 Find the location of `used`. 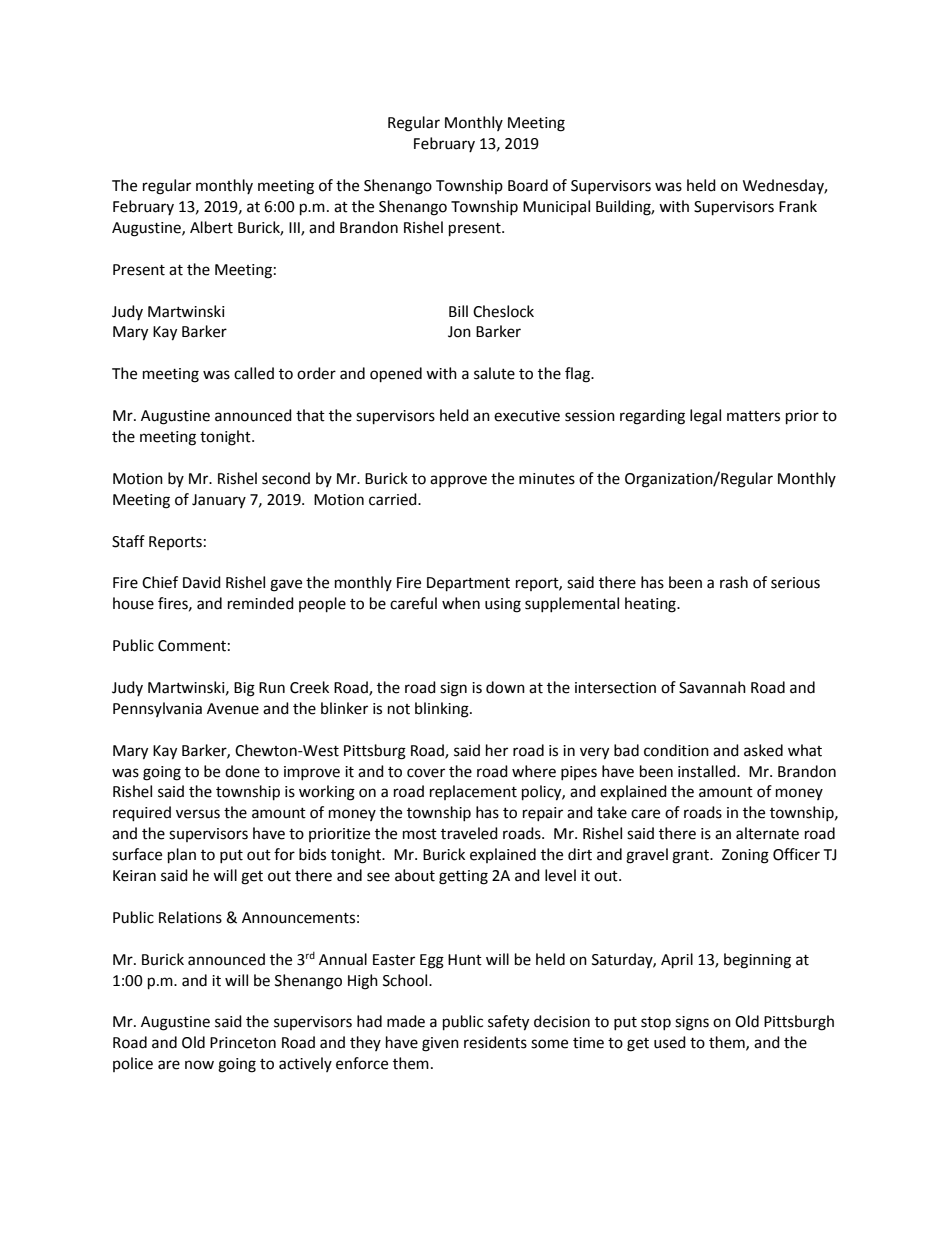

used is located at coordinates (670, 1042).
